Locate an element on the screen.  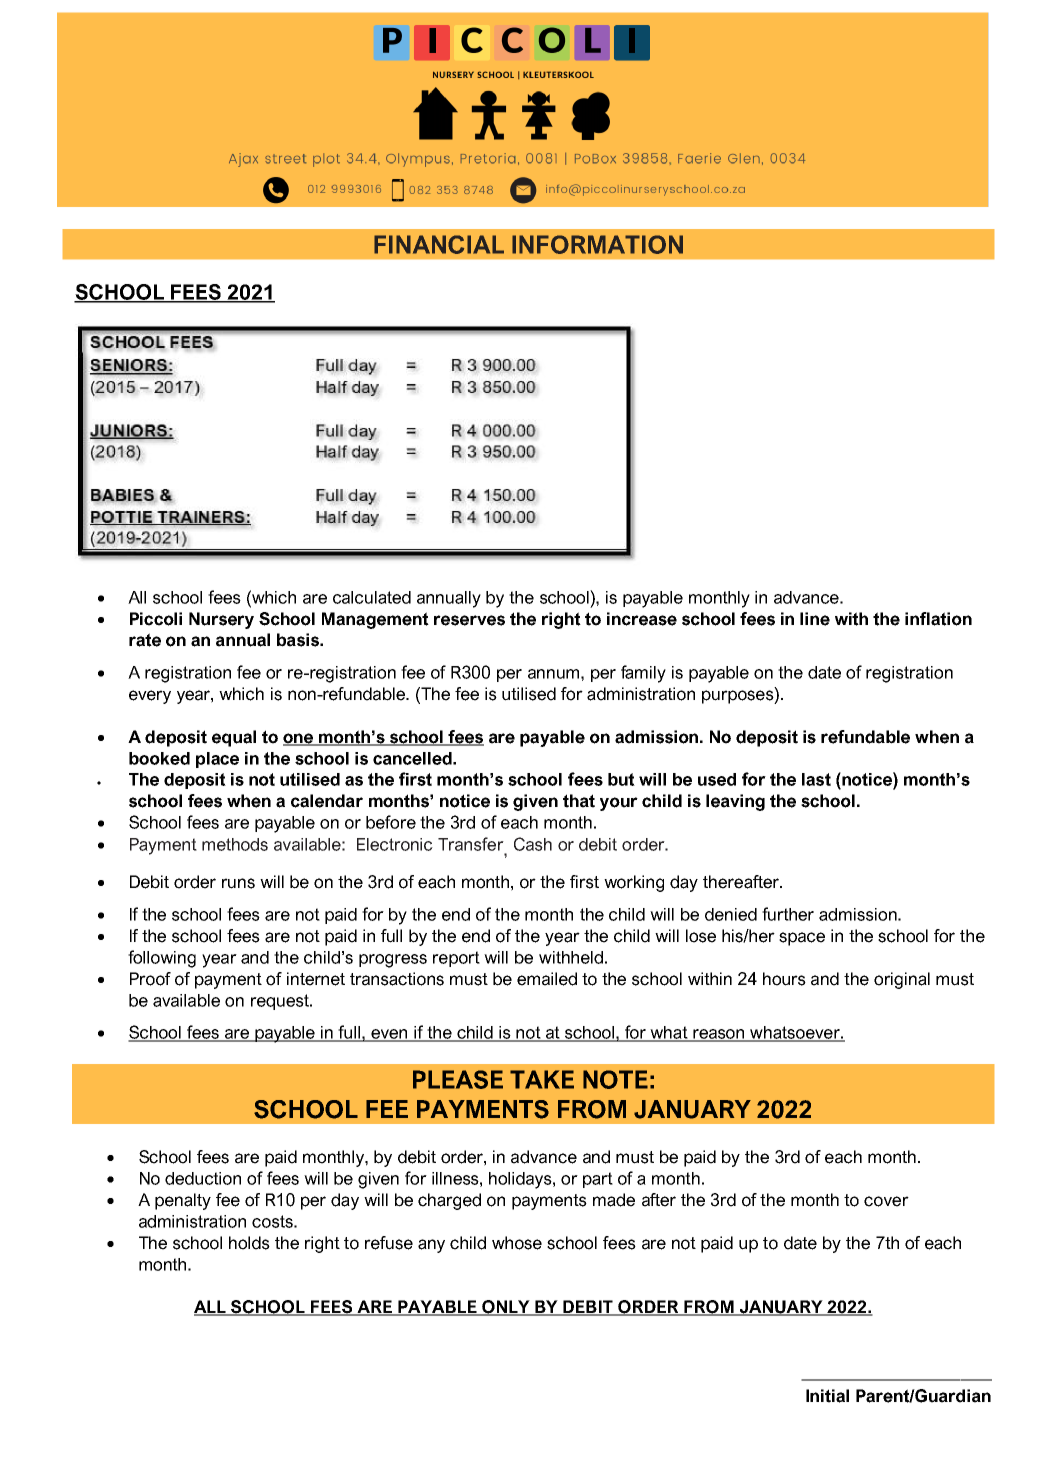
FINANCIAL is located at coordinates (439, 244).
